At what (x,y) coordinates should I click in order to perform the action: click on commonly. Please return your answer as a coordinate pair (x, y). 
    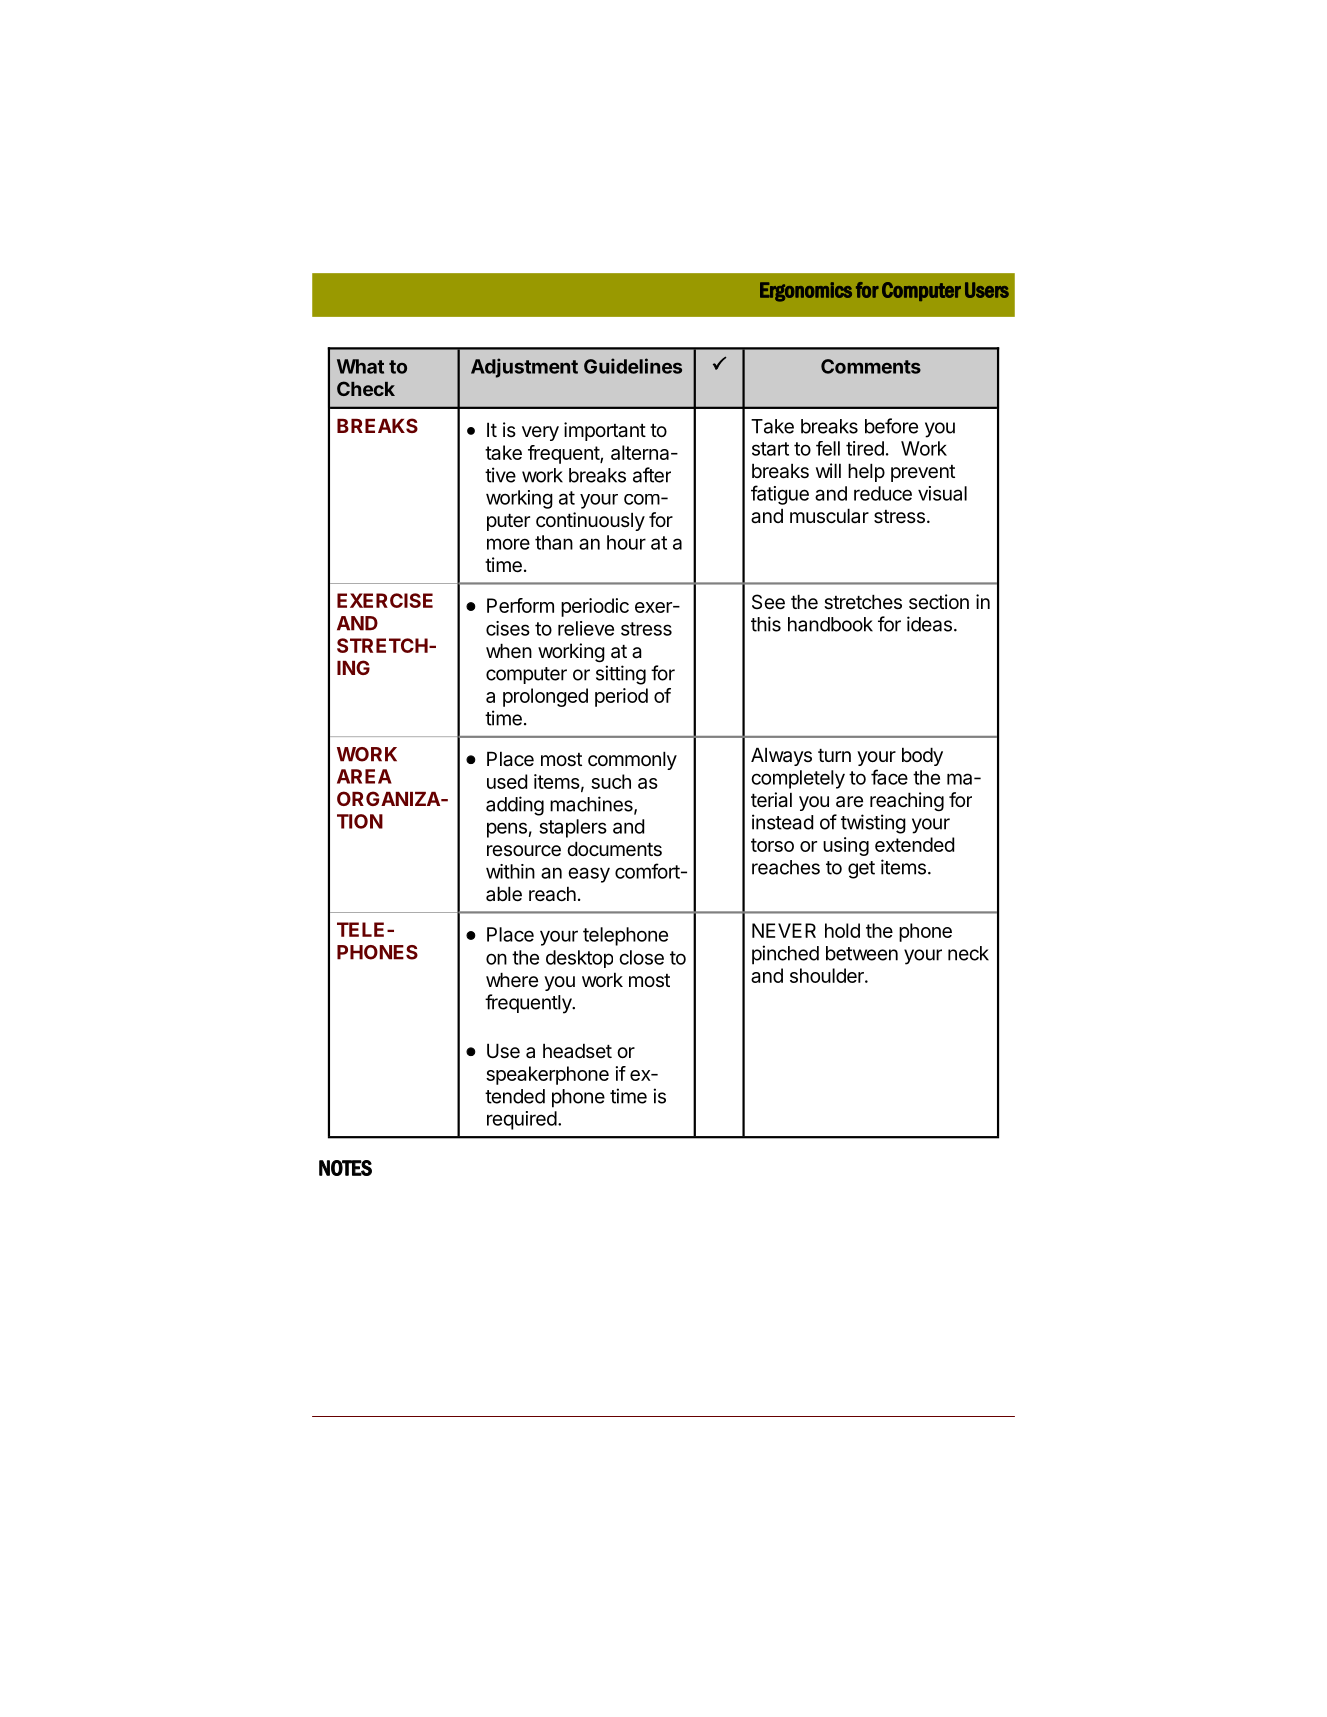
    Looking at the image, I should click on (632, 760).
